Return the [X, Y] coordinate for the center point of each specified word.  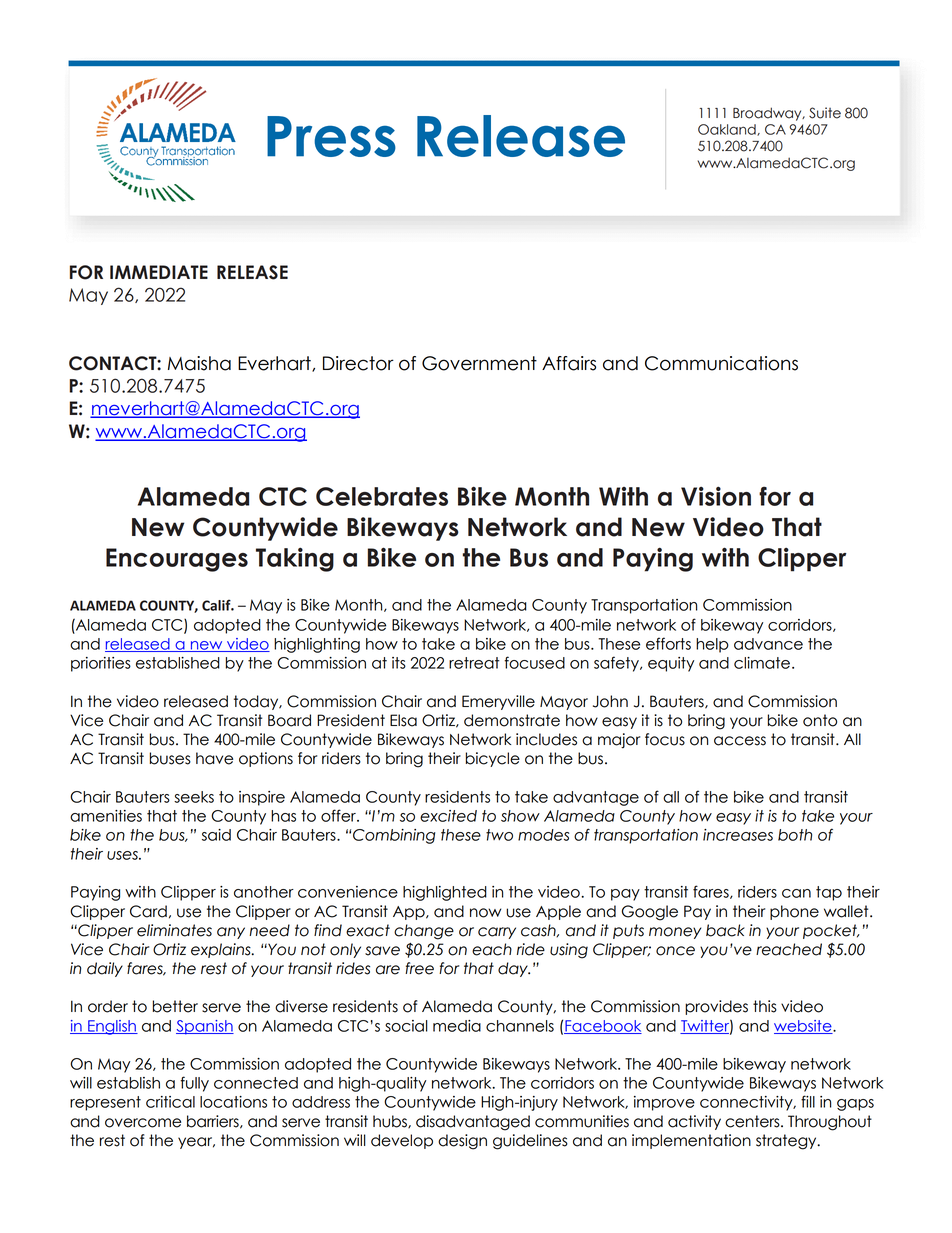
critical [170, 1102]
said [216, 835]
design [462, 1142]
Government [479, 363]
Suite [825, 113]
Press [331, 136]
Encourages [177, 560]
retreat [474, 663]
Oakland [728, 130]
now [485, 913]
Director [358, 363]
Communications [721, 363]
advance [768, 644]
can [796, 893]
